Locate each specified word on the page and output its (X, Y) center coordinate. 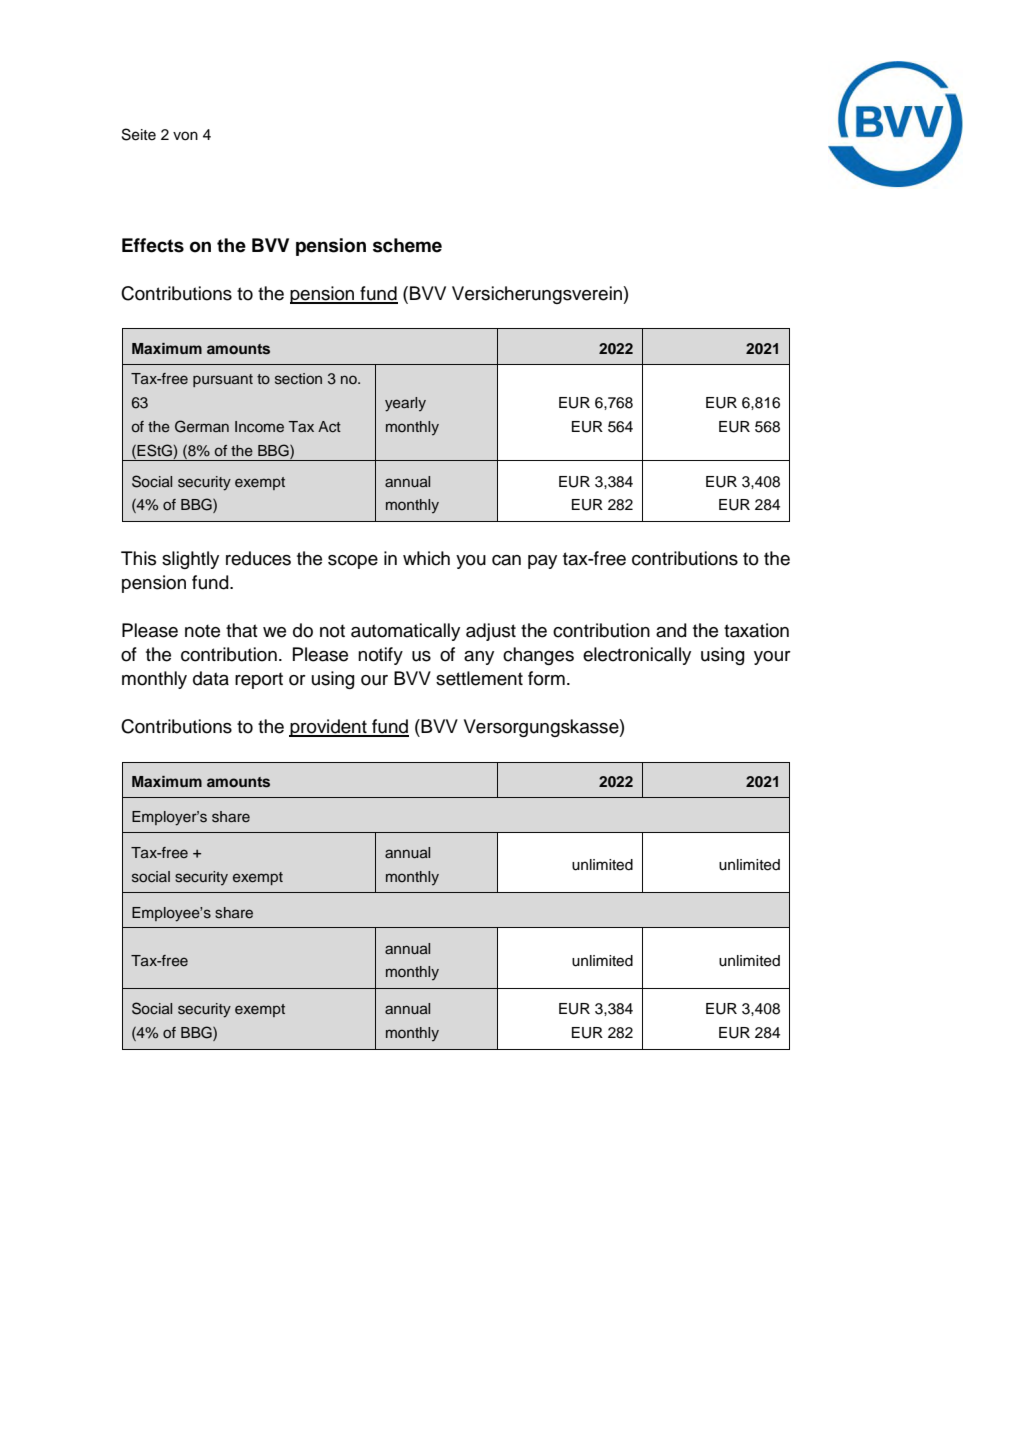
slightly (190, 560)
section (298, 379)
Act (329, 426)
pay (542, 562)
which (426, 558)
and (671, 630)
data (211, 678)
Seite (139, 134)
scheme (407, 245)
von (185, 136)
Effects (153, 245)
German (202, 426)
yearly (405, 404)
